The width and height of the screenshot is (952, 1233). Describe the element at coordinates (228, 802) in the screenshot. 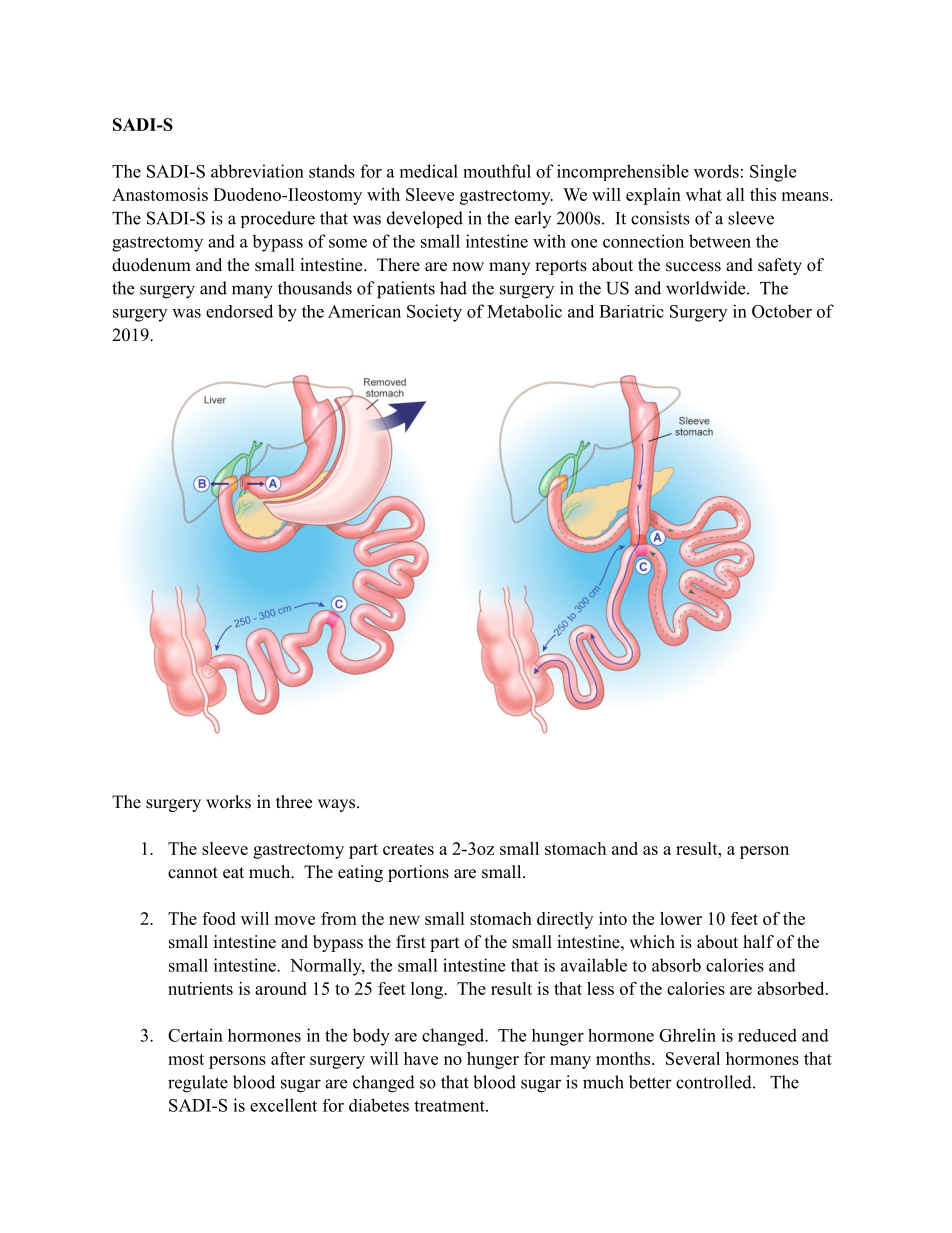

I see `works` at that location.
